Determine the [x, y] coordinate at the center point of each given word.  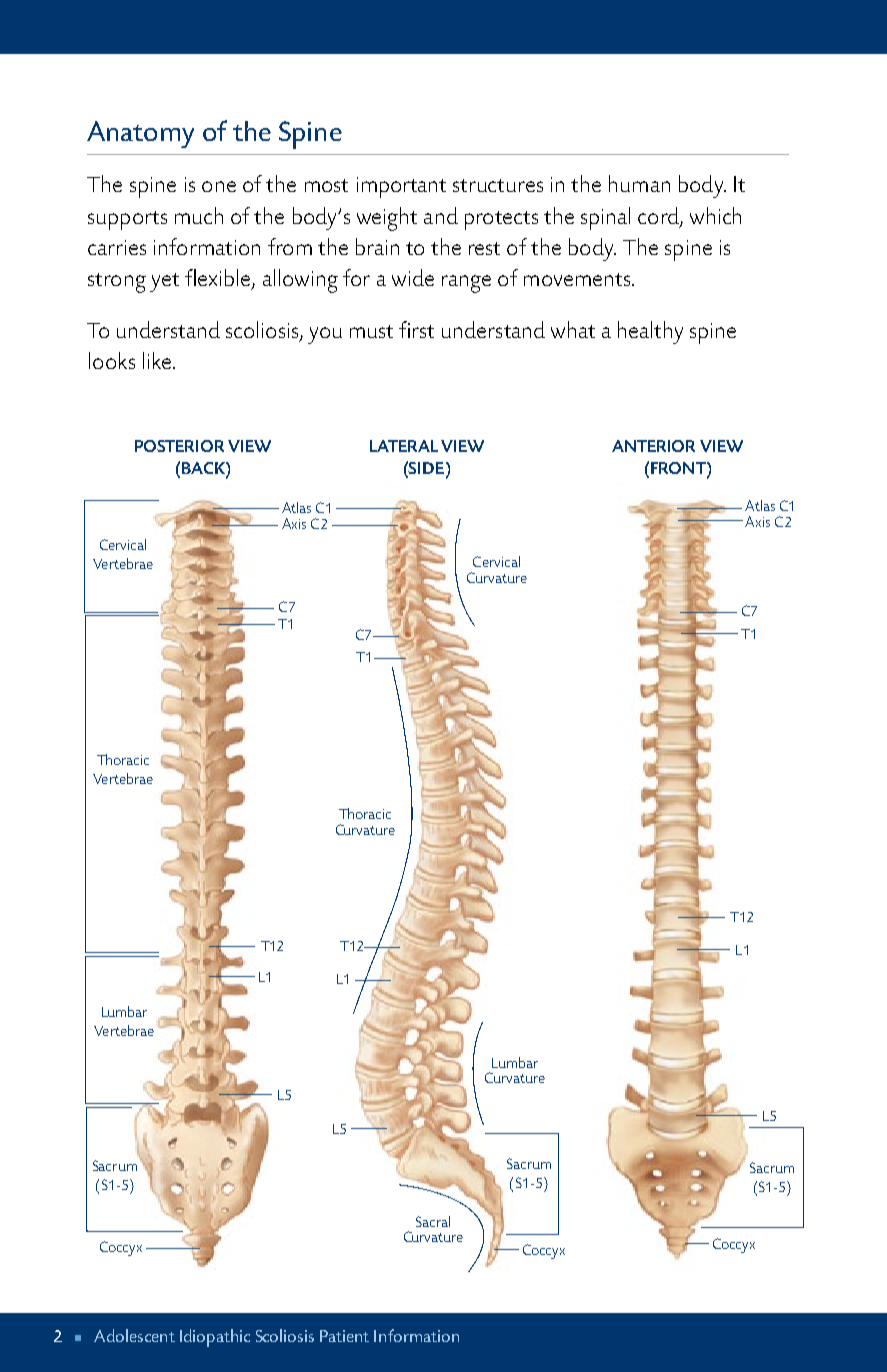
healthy [650, 332]
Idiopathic [215, 1338]
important [401, 187]
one [219, 186]
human [639, 183]
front [679, 468]
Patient [344, 1336]
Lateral [404, 446]
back [204, 468]
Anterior [653, 446]
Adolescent [134, 1335]
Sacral [433, 1221]
